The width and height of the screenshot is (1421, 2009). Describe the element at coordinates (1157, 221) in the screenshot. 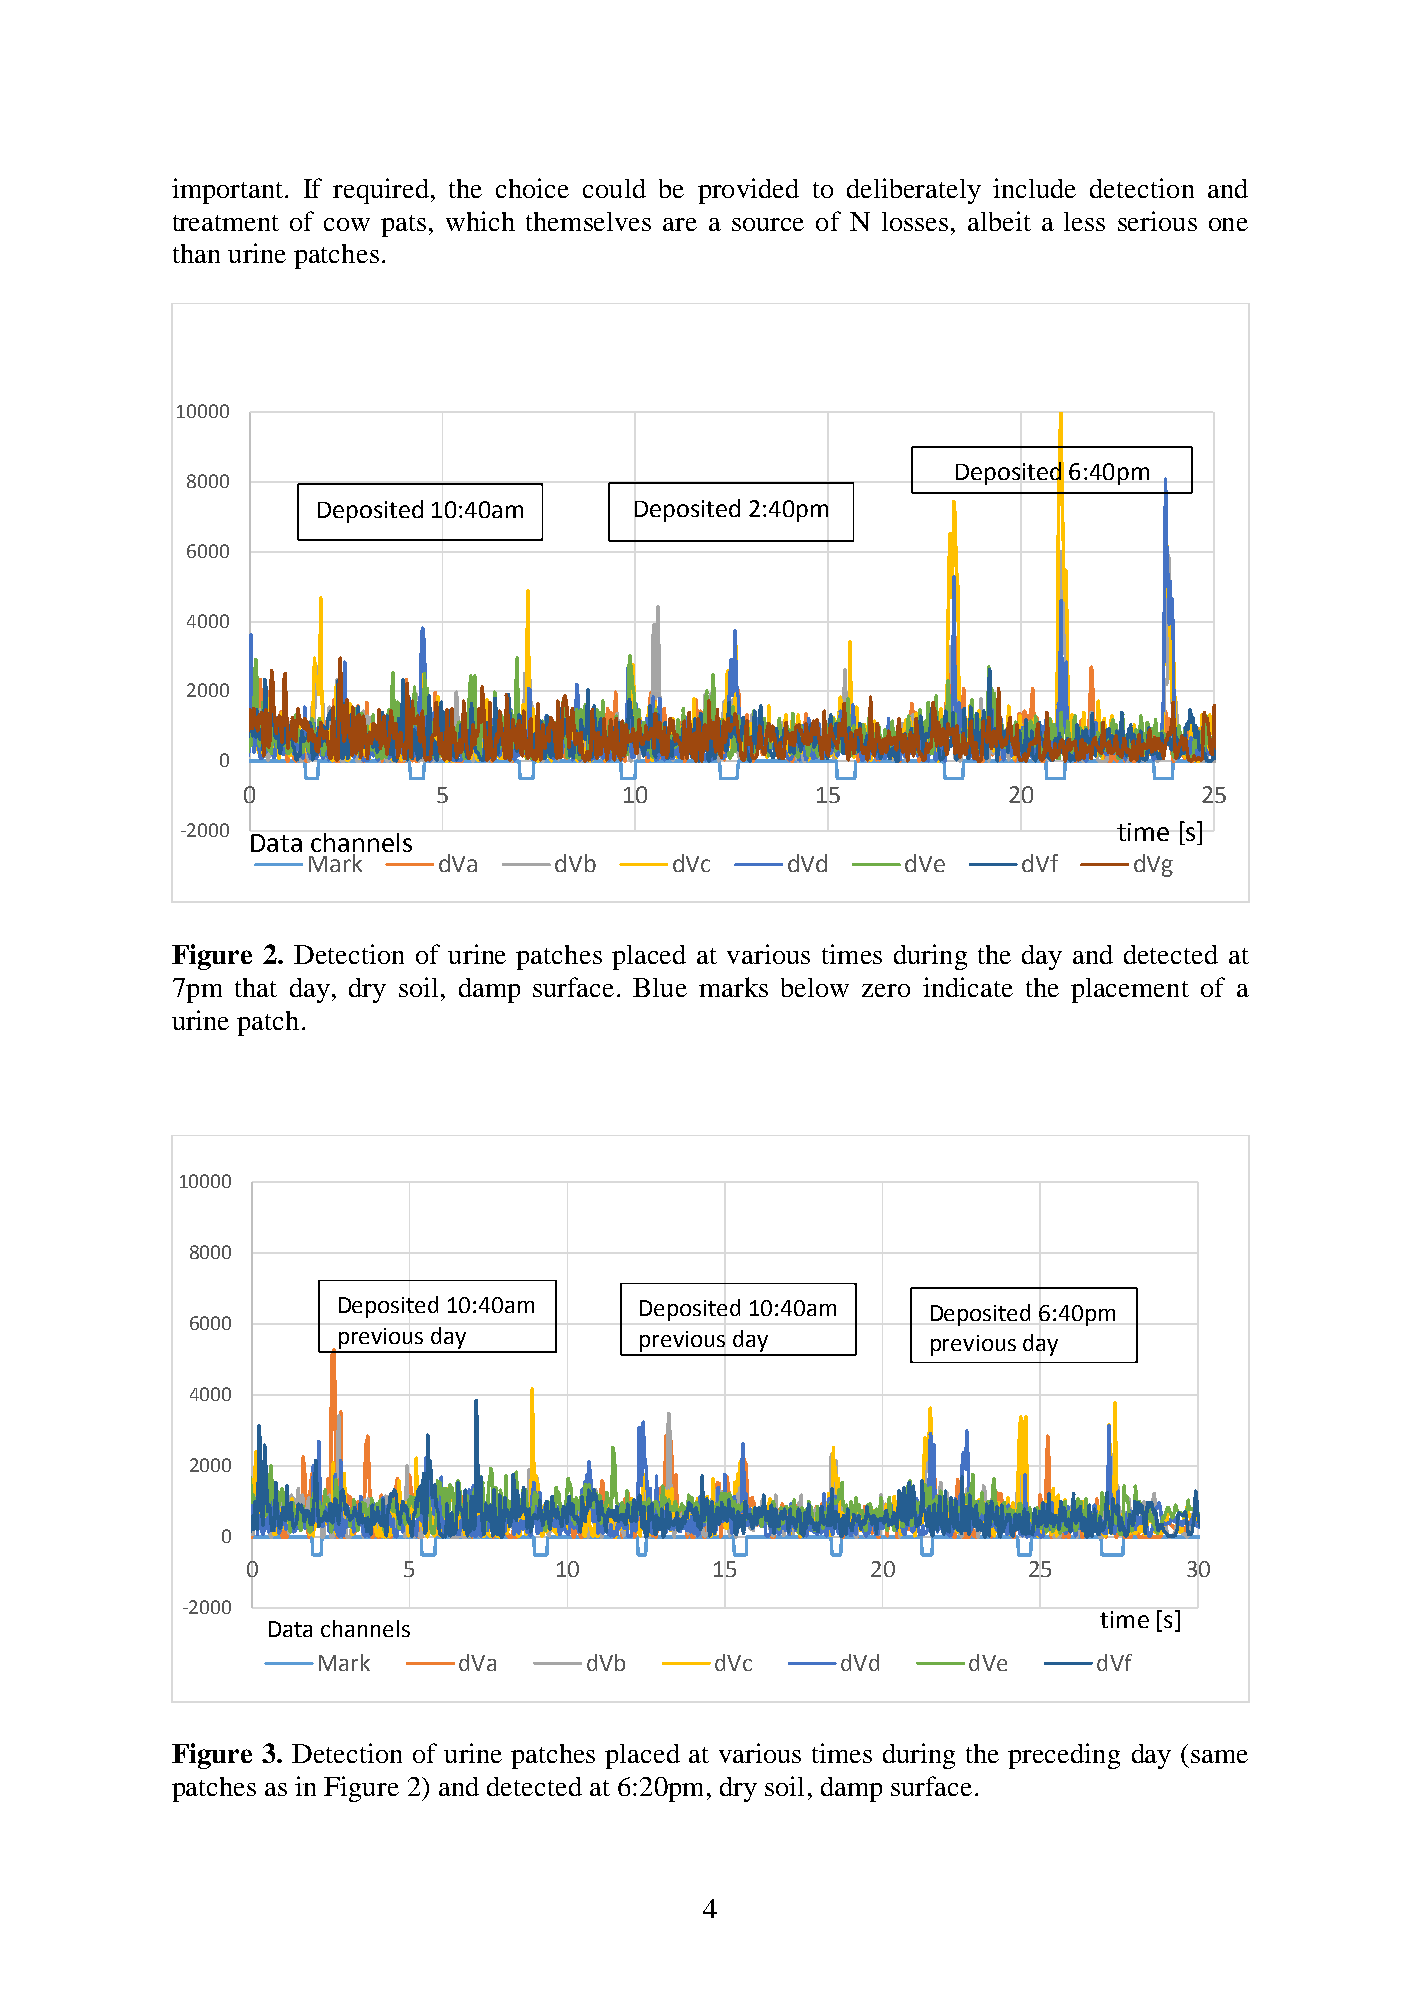

I see `serious` at that location.
